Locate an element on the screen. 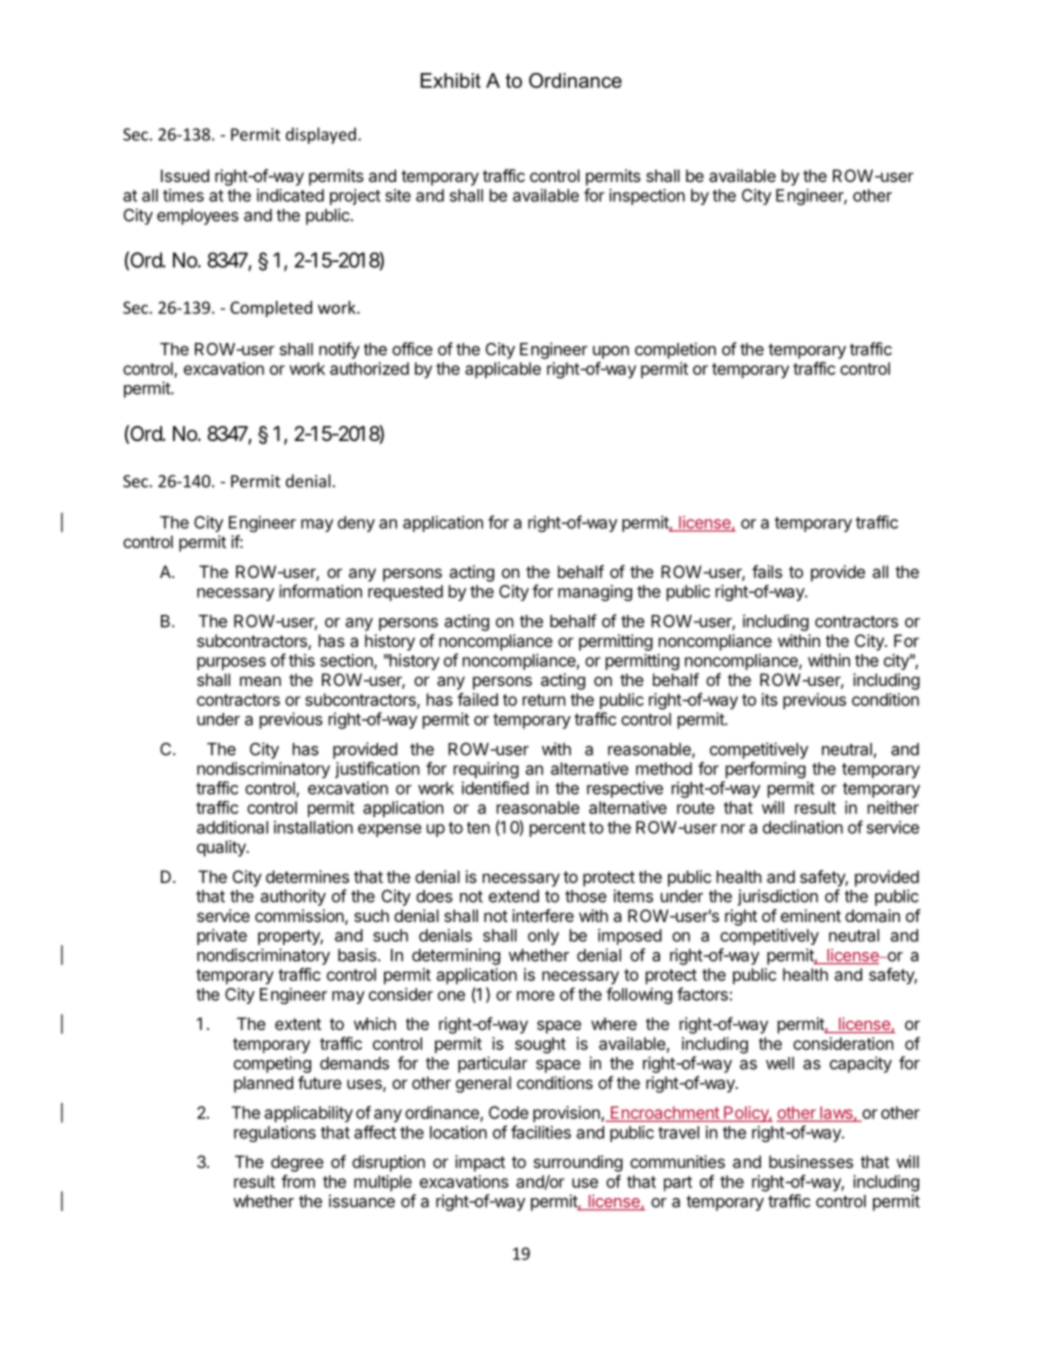 The image size is (1042, 1349). displayed is located at coordinates (321, 135).
